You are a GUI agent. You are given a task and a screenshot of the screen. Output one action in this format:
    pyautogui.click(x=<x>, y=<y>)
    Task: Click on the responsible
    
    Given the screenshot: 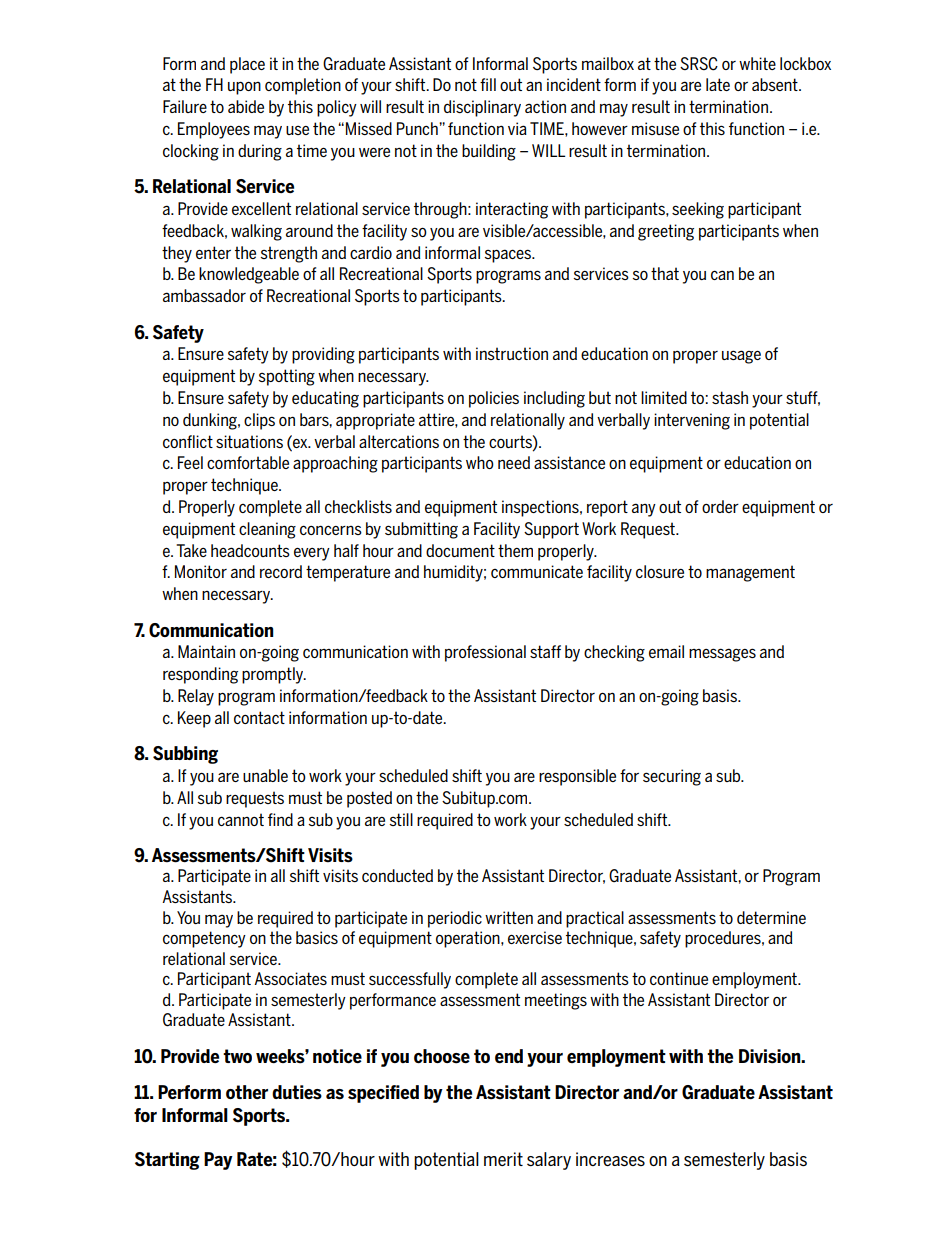 What is the action you would take?
    pyautogui.click(x=577, y=777)
